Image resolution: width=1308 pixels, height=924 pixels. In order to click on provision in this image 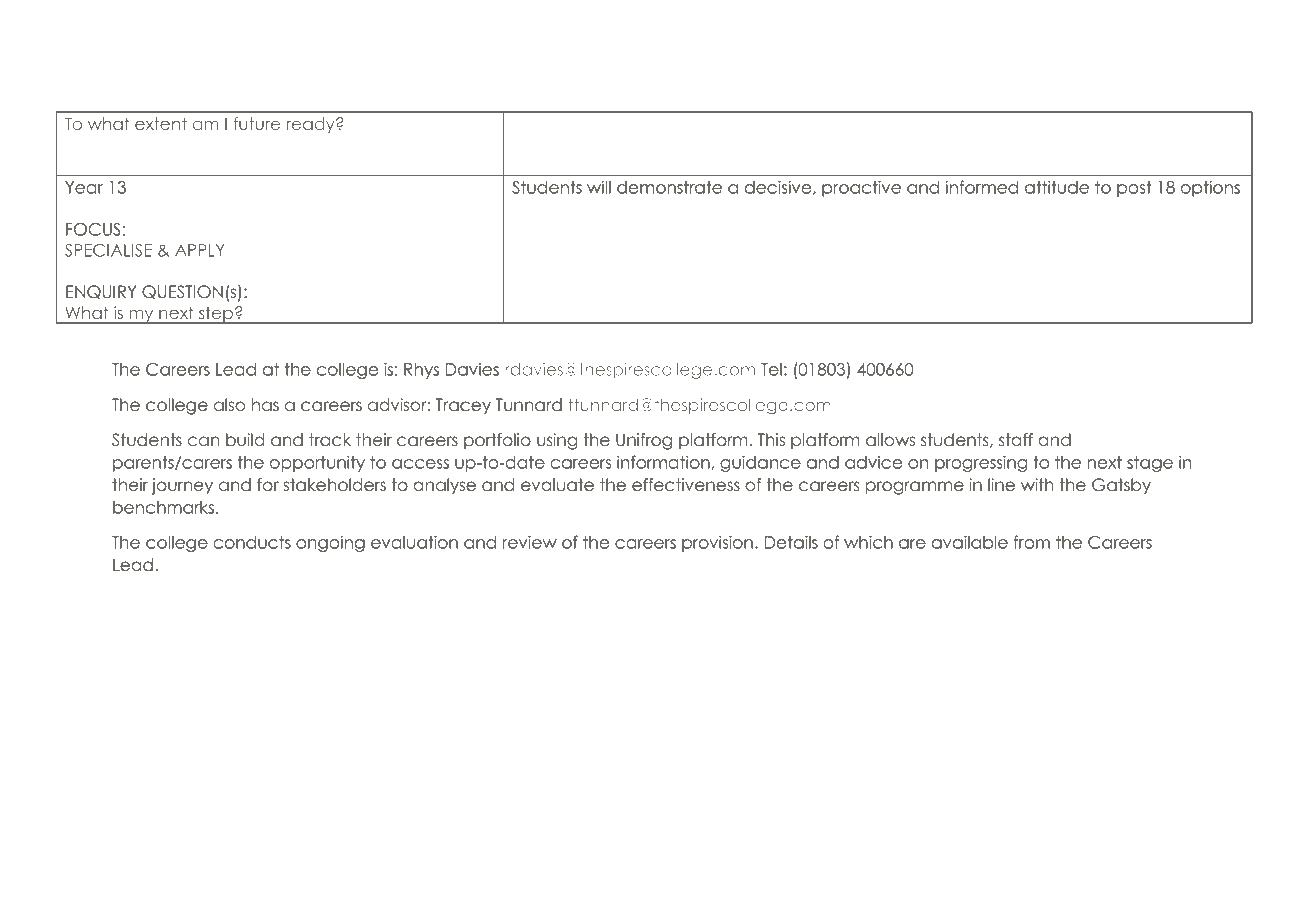, I will do `click(717, 543)`.
